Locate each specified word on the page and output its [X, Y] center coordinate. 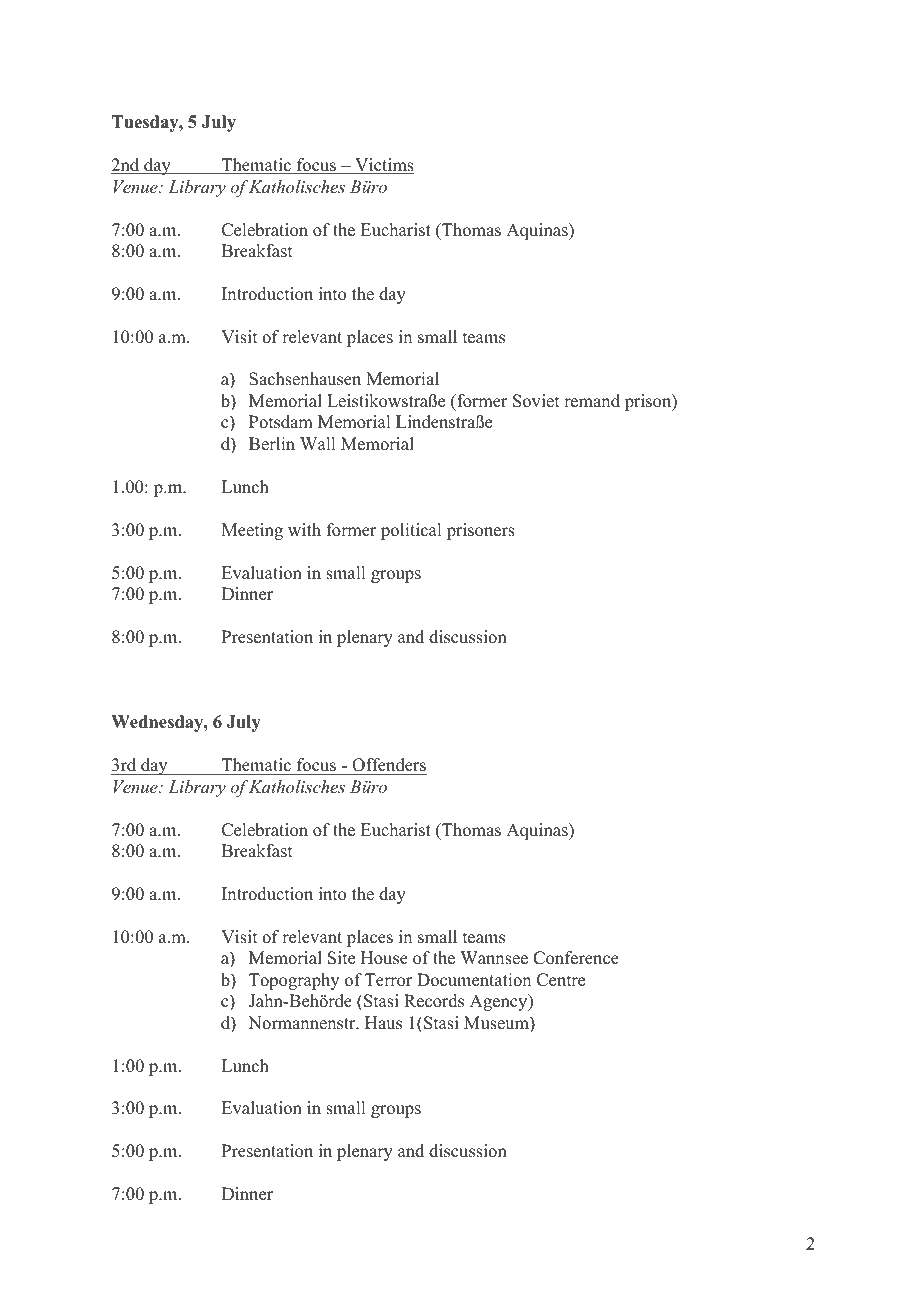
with [304, 529]
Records [434, 1001]
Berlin [272, 444]
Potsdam [281, 422]
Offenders [388, 766]
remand [592, 401]
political [411, 531]
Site [341, 958]
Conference [576, 958]
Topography [294, 981]
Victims [383, 166]
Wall [317, 443]
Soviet [536, 401]
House [384, 958]
